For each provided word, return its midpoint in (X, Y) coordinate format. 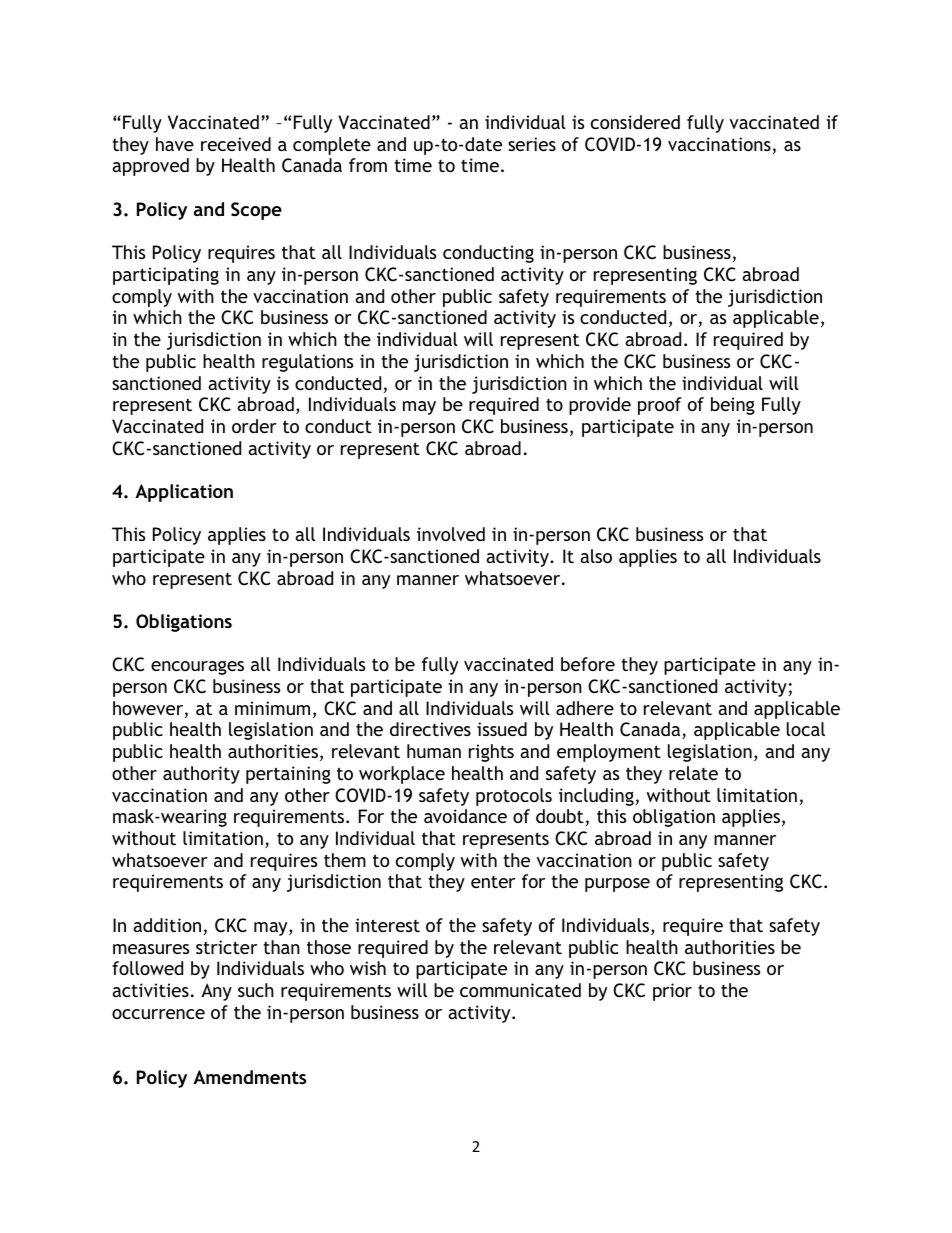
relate (693, 773)
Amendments (249, 1077)
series (532, 144)
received (236, 144)
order (254, 426)
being (733, 406)
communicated (520, 990)
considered (635, 122)
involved (451, 534)
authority (201, 775)
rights (491, 753)
